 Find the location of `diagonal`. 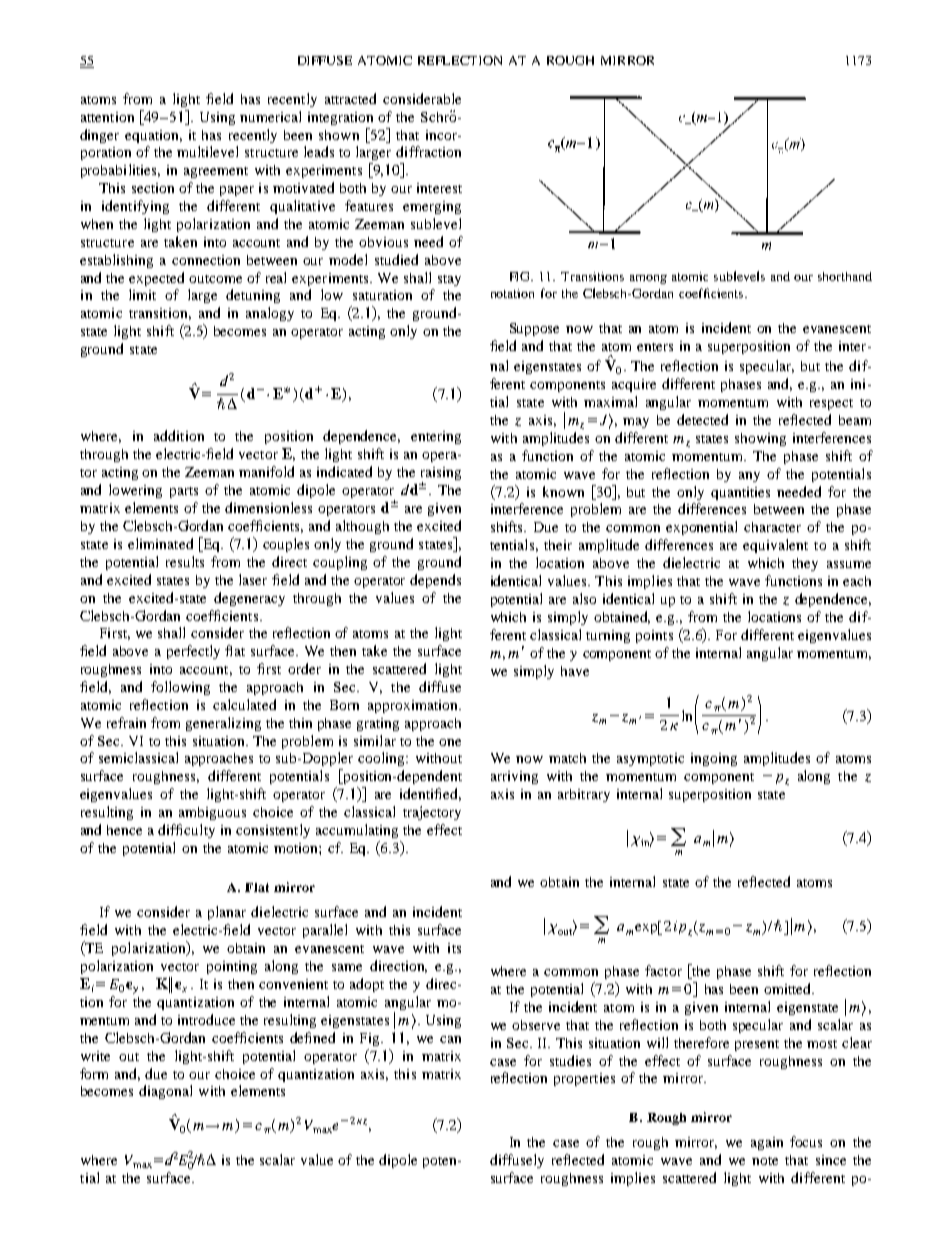

diagonal is located at coordinates (165, 1092).
